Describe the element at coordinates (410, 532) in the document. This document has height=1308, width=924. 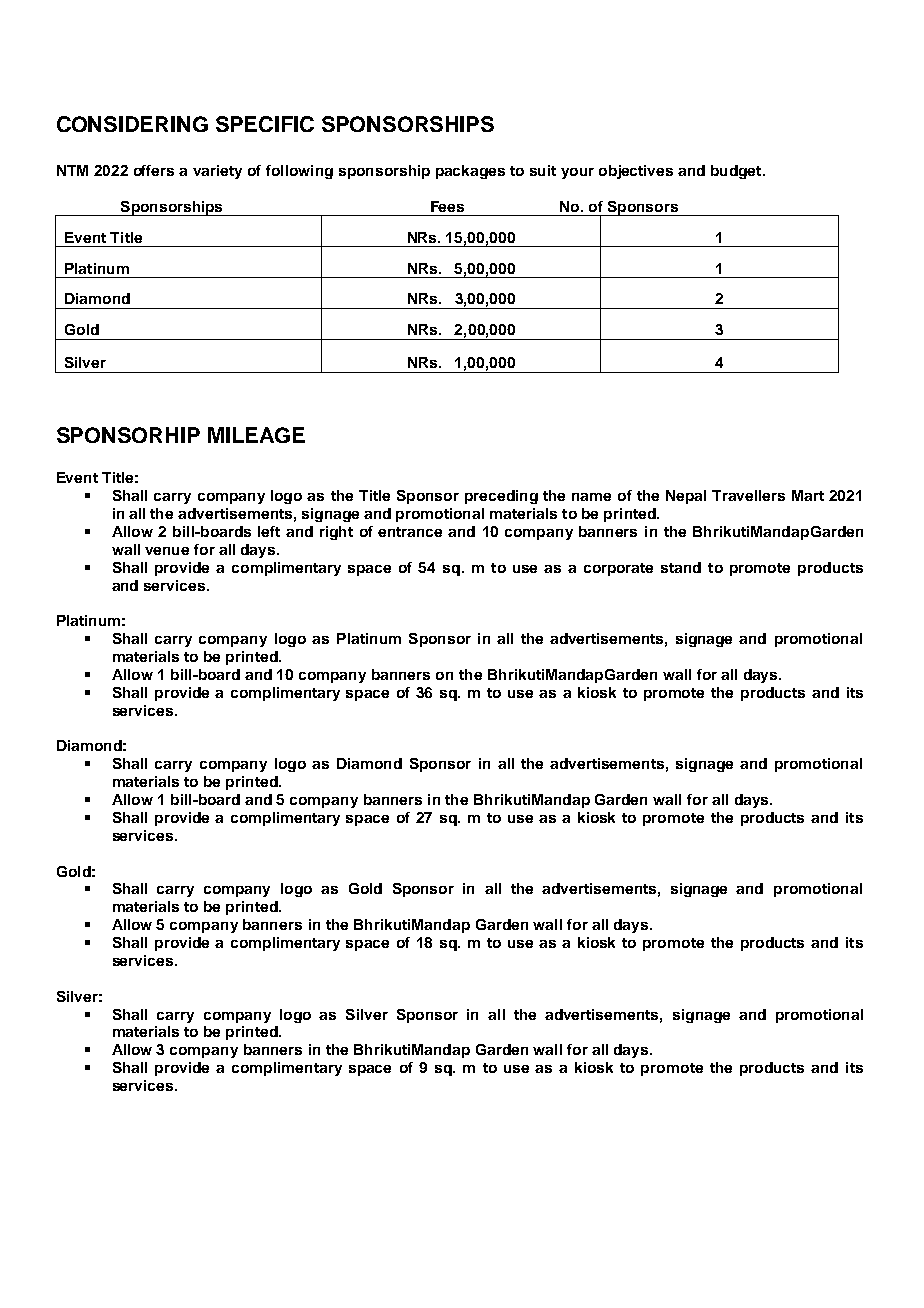
I see `entrance` at that location.
